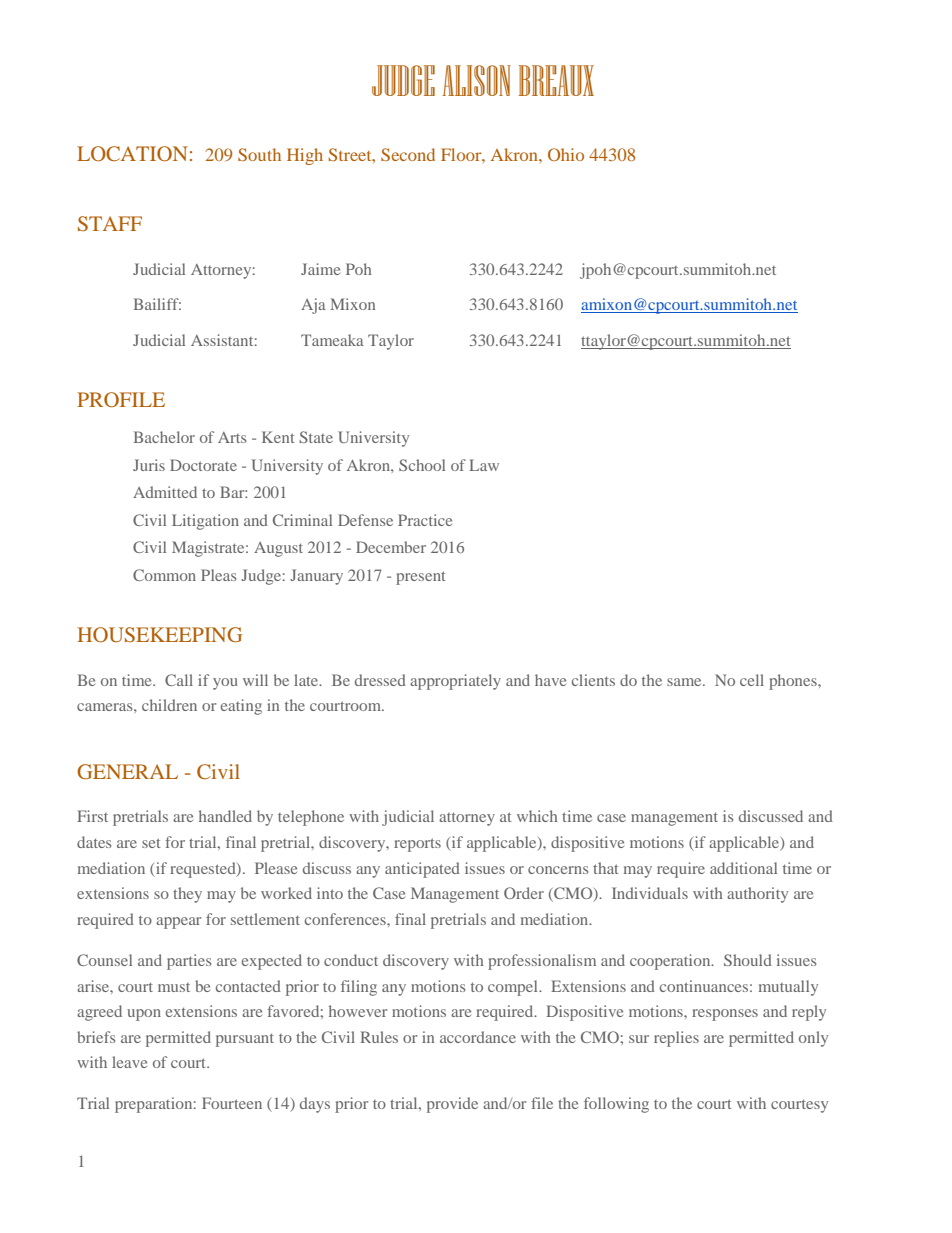 This screenshot has width=952, height=1233. What do you see at coordinates (129, 1062) in the screenshot?
I see `leave` at bounding box center [129, 1062].
